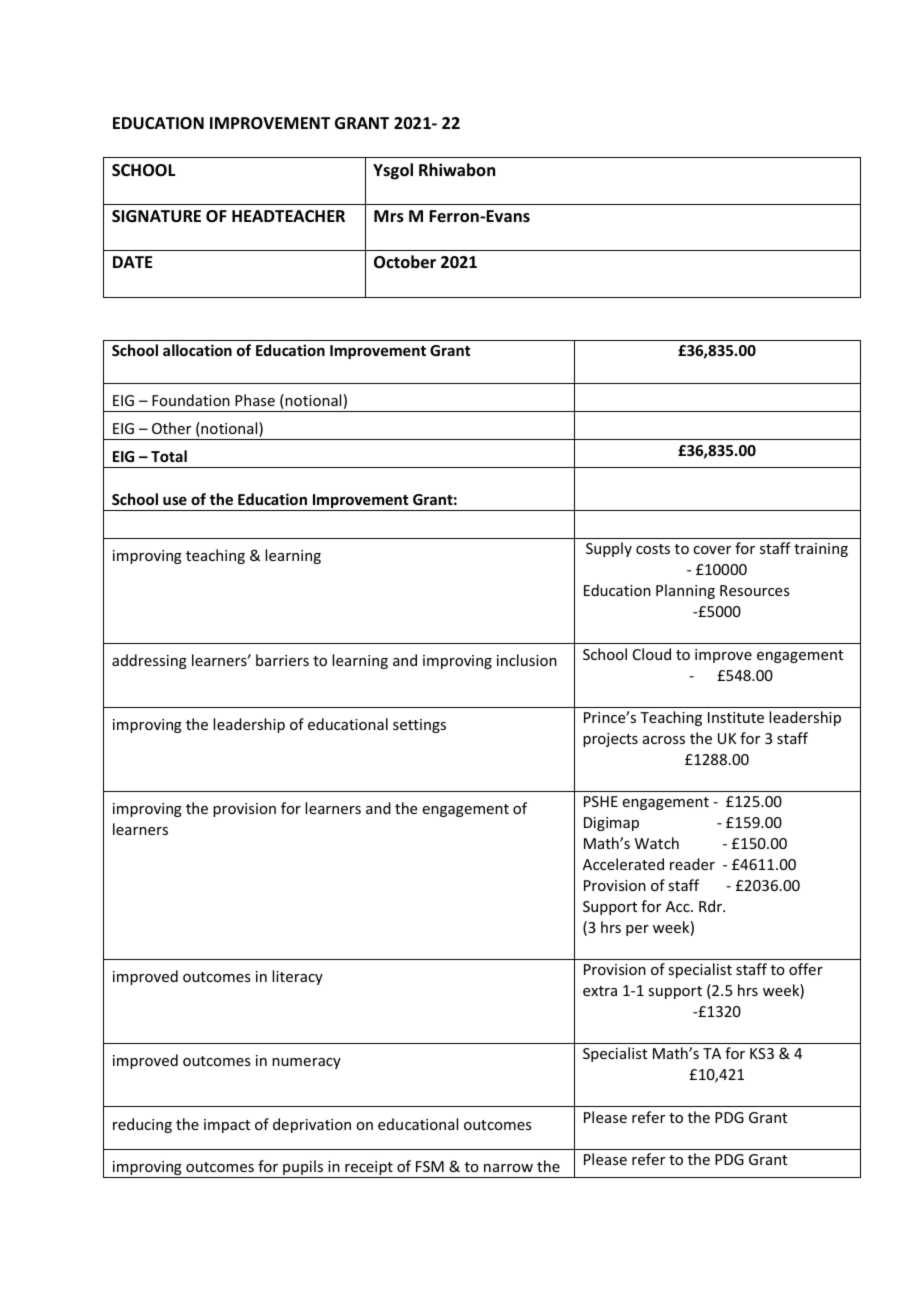 The height and width of the screenshot is (1308, 924). Describe the element at coordinates (712, 550) in the screenshot. I see `cover` at that location.
